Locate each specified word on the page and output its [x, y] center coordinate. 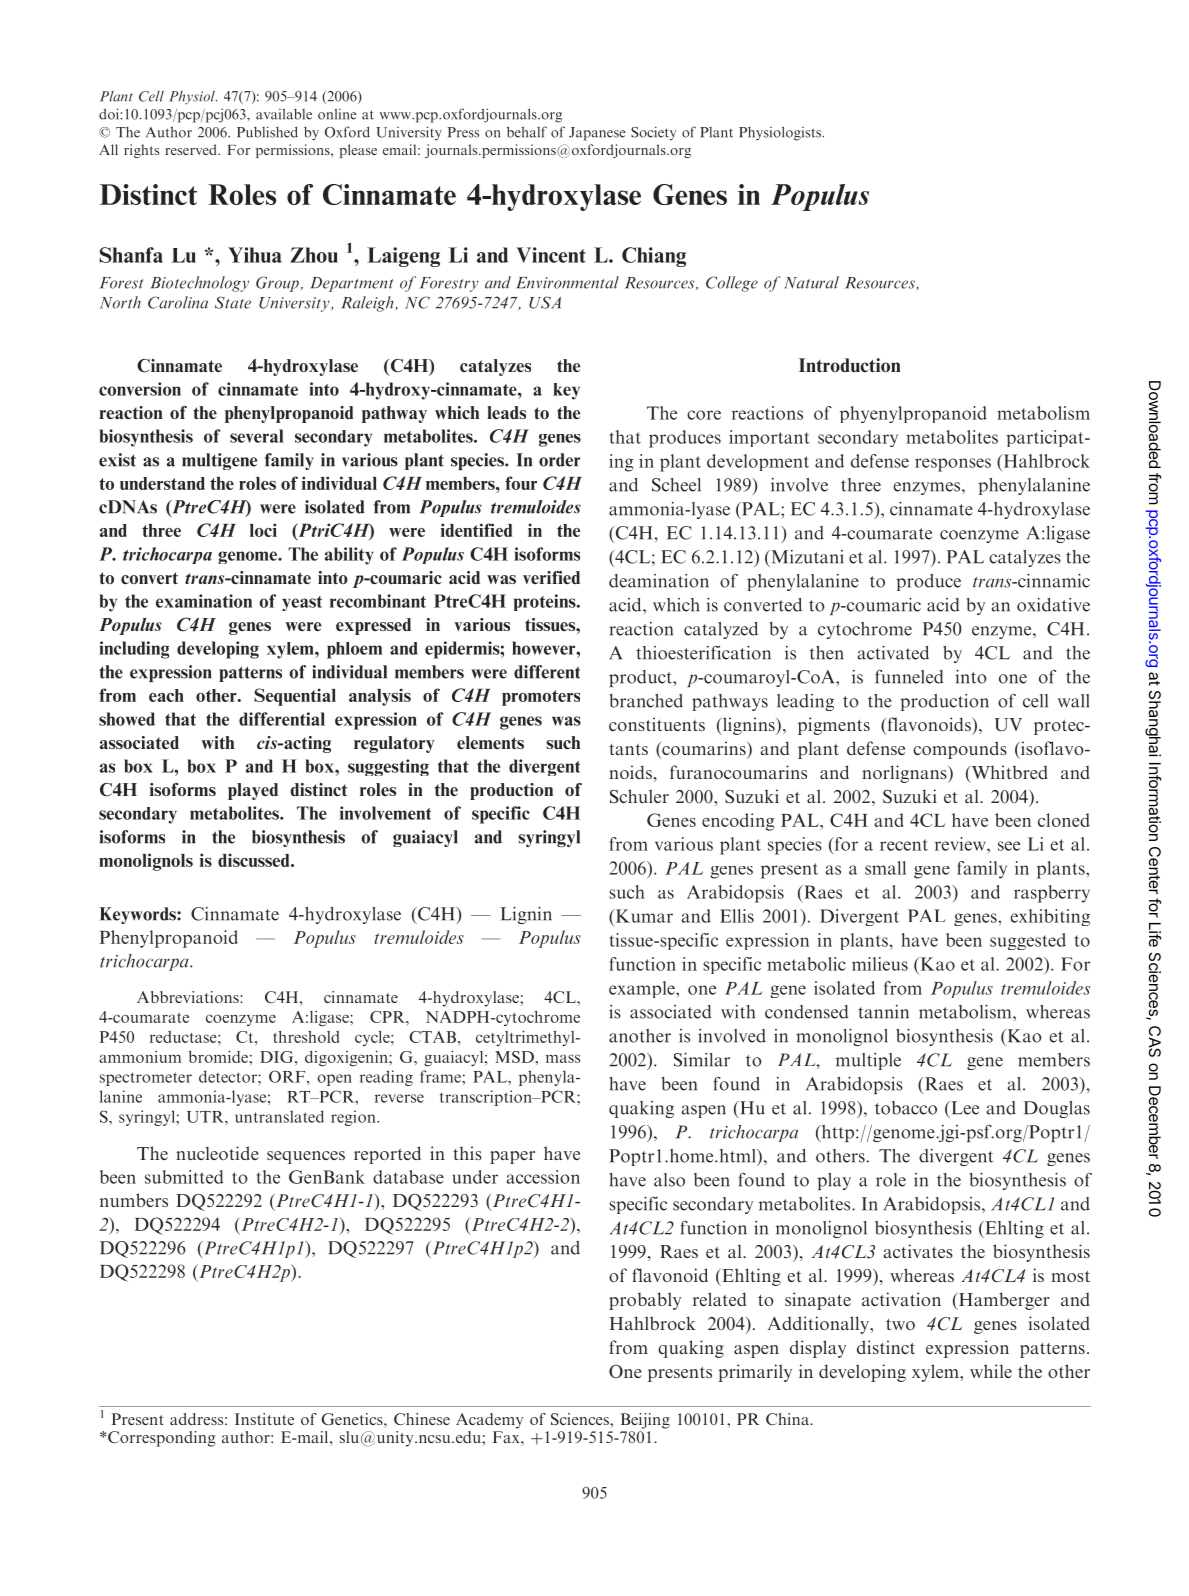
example [643, 989]
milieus [880, 964]
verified [551, 577]
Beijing [645, 1421]
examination [204, 601]
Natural [811, 282]
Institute [264, 1419]
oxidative [1053, 605]
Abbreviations [189, 997]
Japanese [597, 134]
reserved [192, 149]
